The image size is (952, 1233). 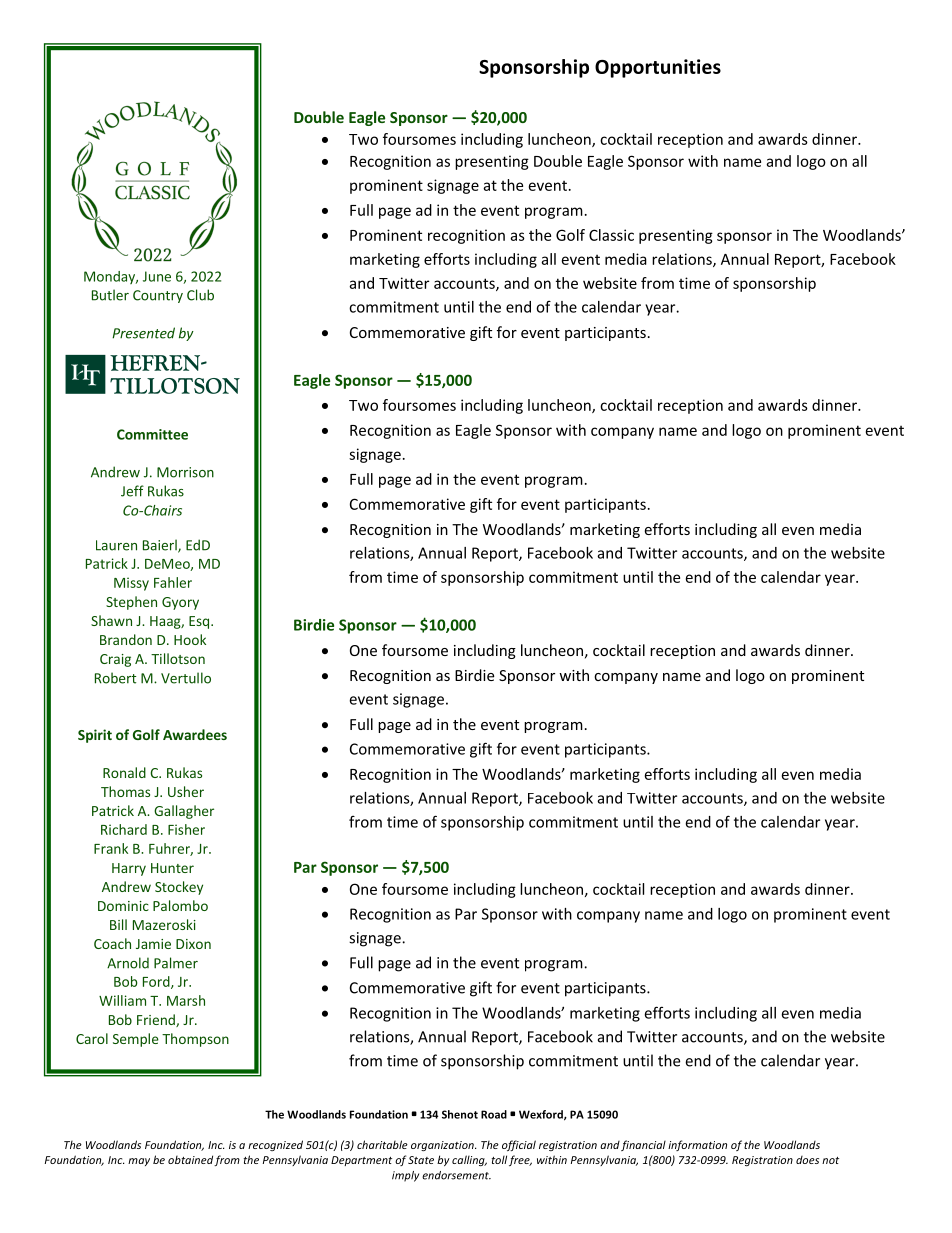 I want to click on obtained, so click(x=190, y=1159).
